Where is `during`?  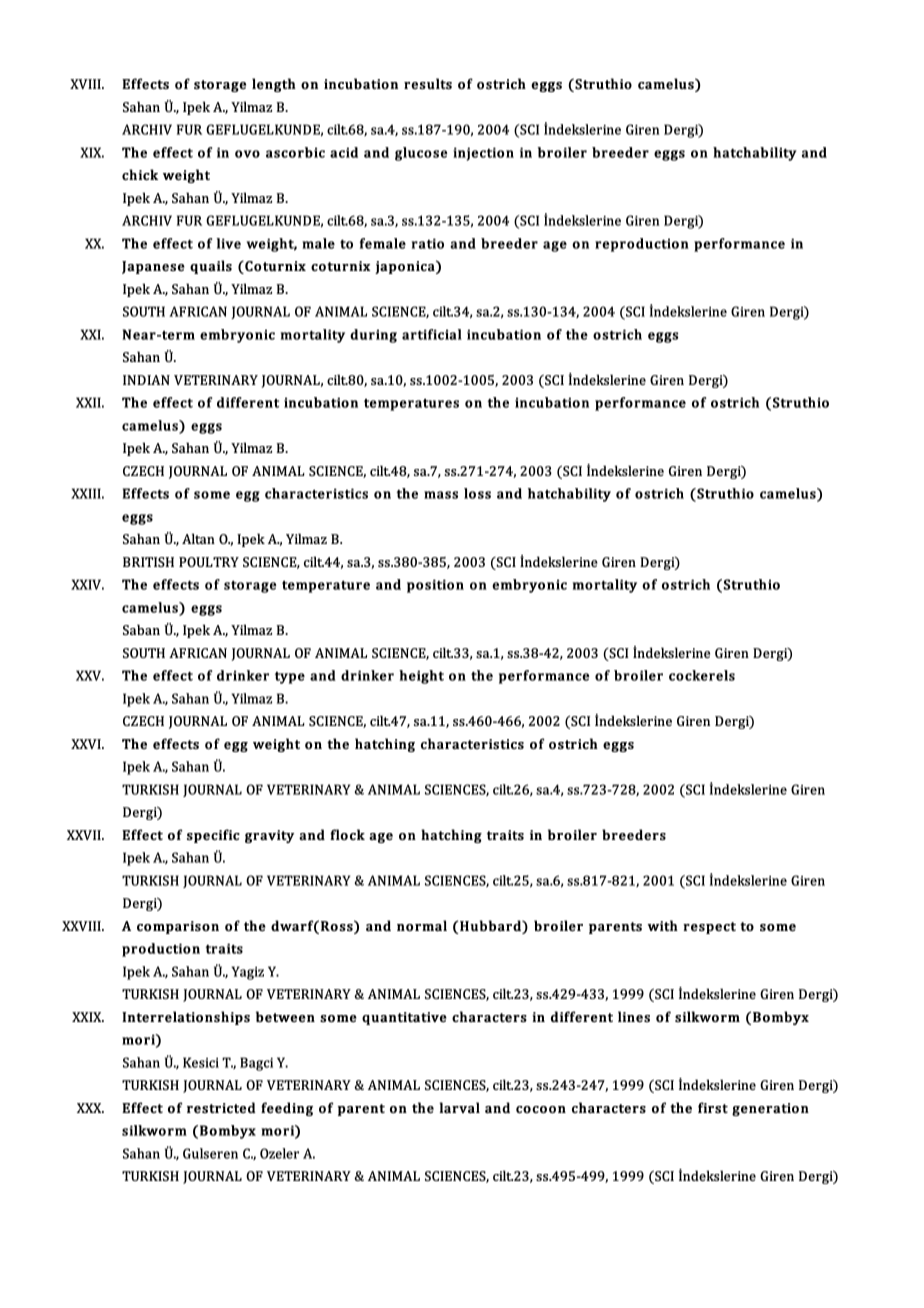
during is located at coordinates (373, 336).
